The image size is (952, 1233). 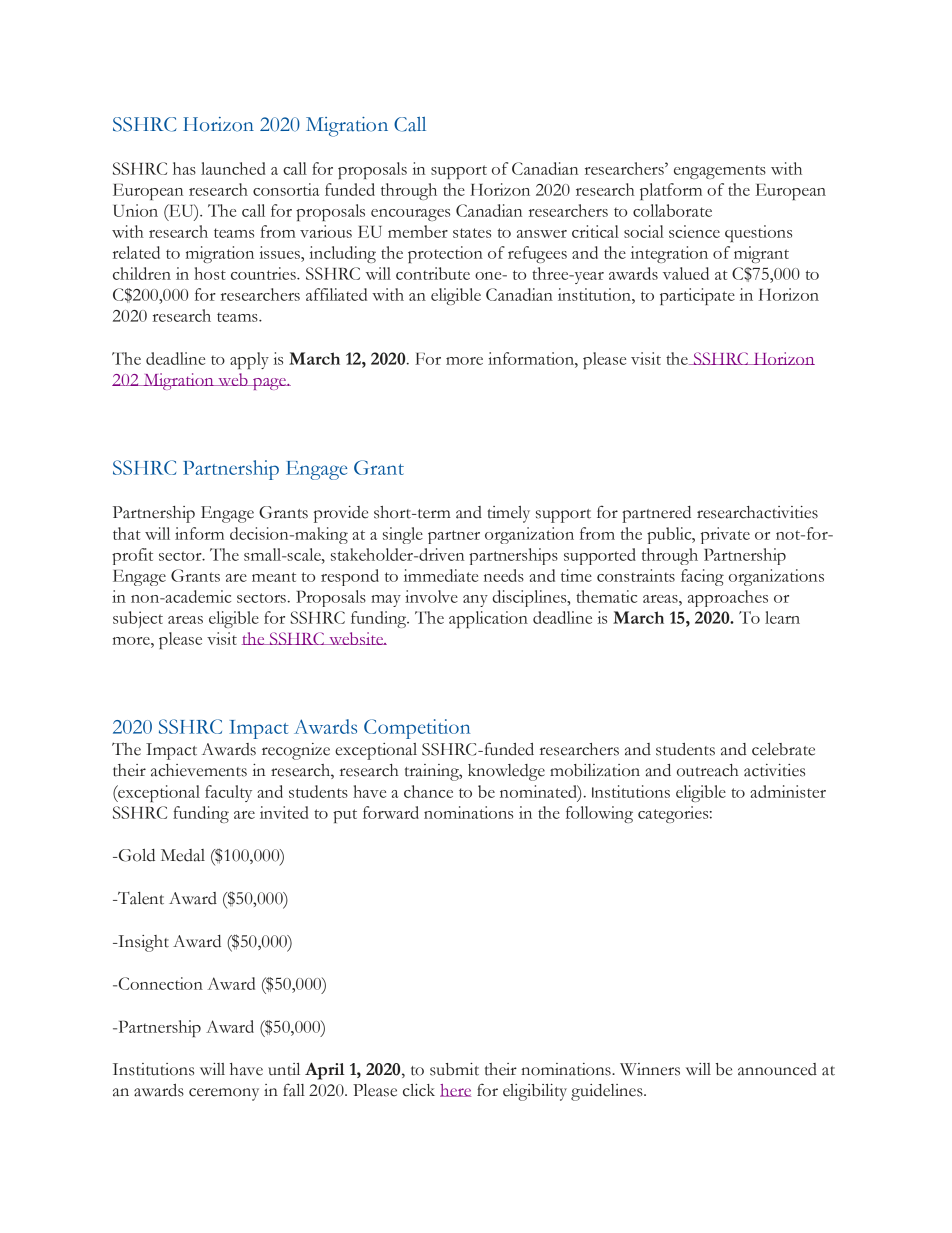 What do you see at coordinates (249, 360) in the screenshot?
I see `apply` at bounding box center [249, 360].
